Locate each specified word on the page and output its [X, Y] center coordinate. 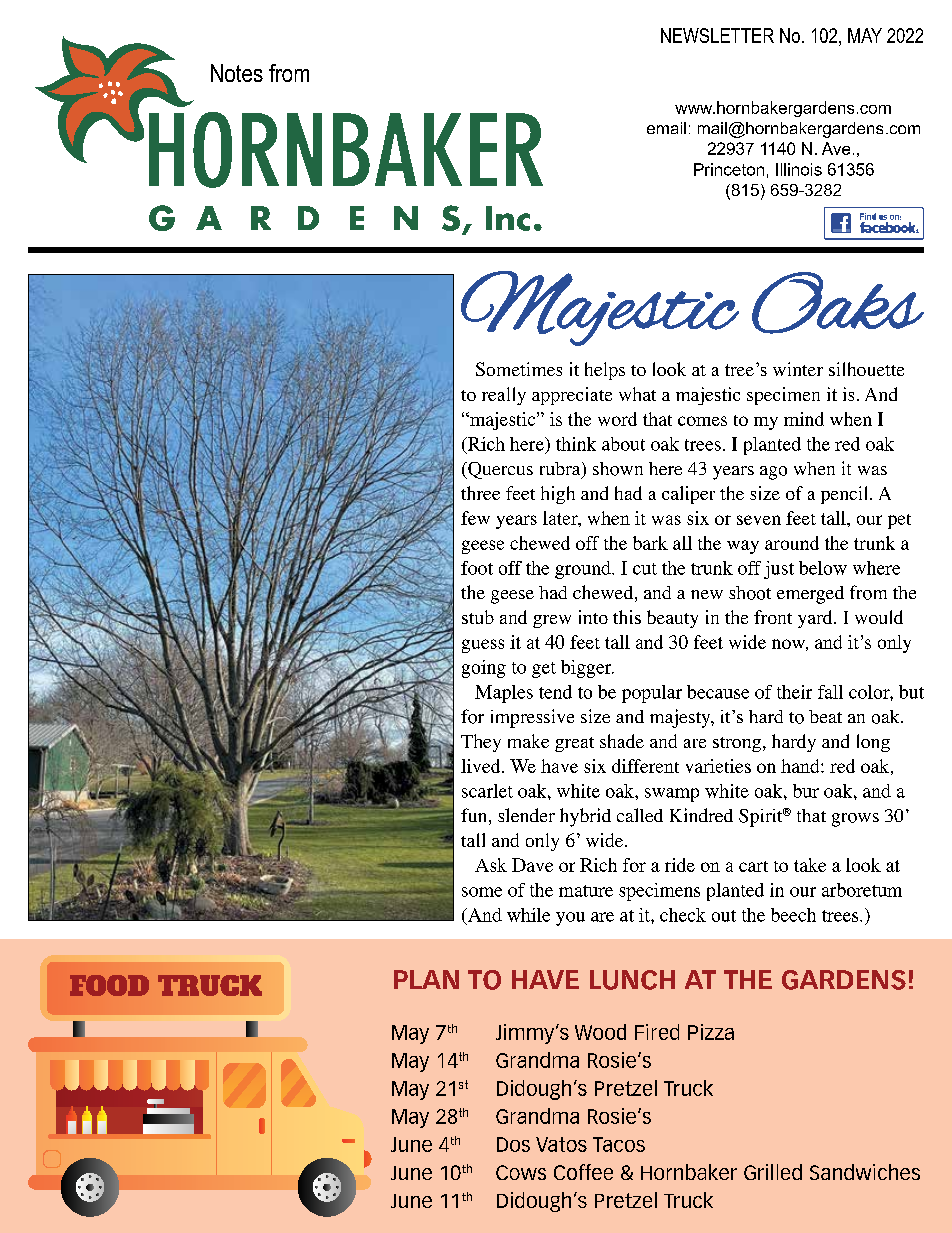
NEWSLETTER [717, 35]
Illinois [799, 169]
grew [552, 621]
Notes [237, 73]
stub [478, 617]
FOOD [109, 985]
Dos [513, 1144]
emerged [810, 595]
